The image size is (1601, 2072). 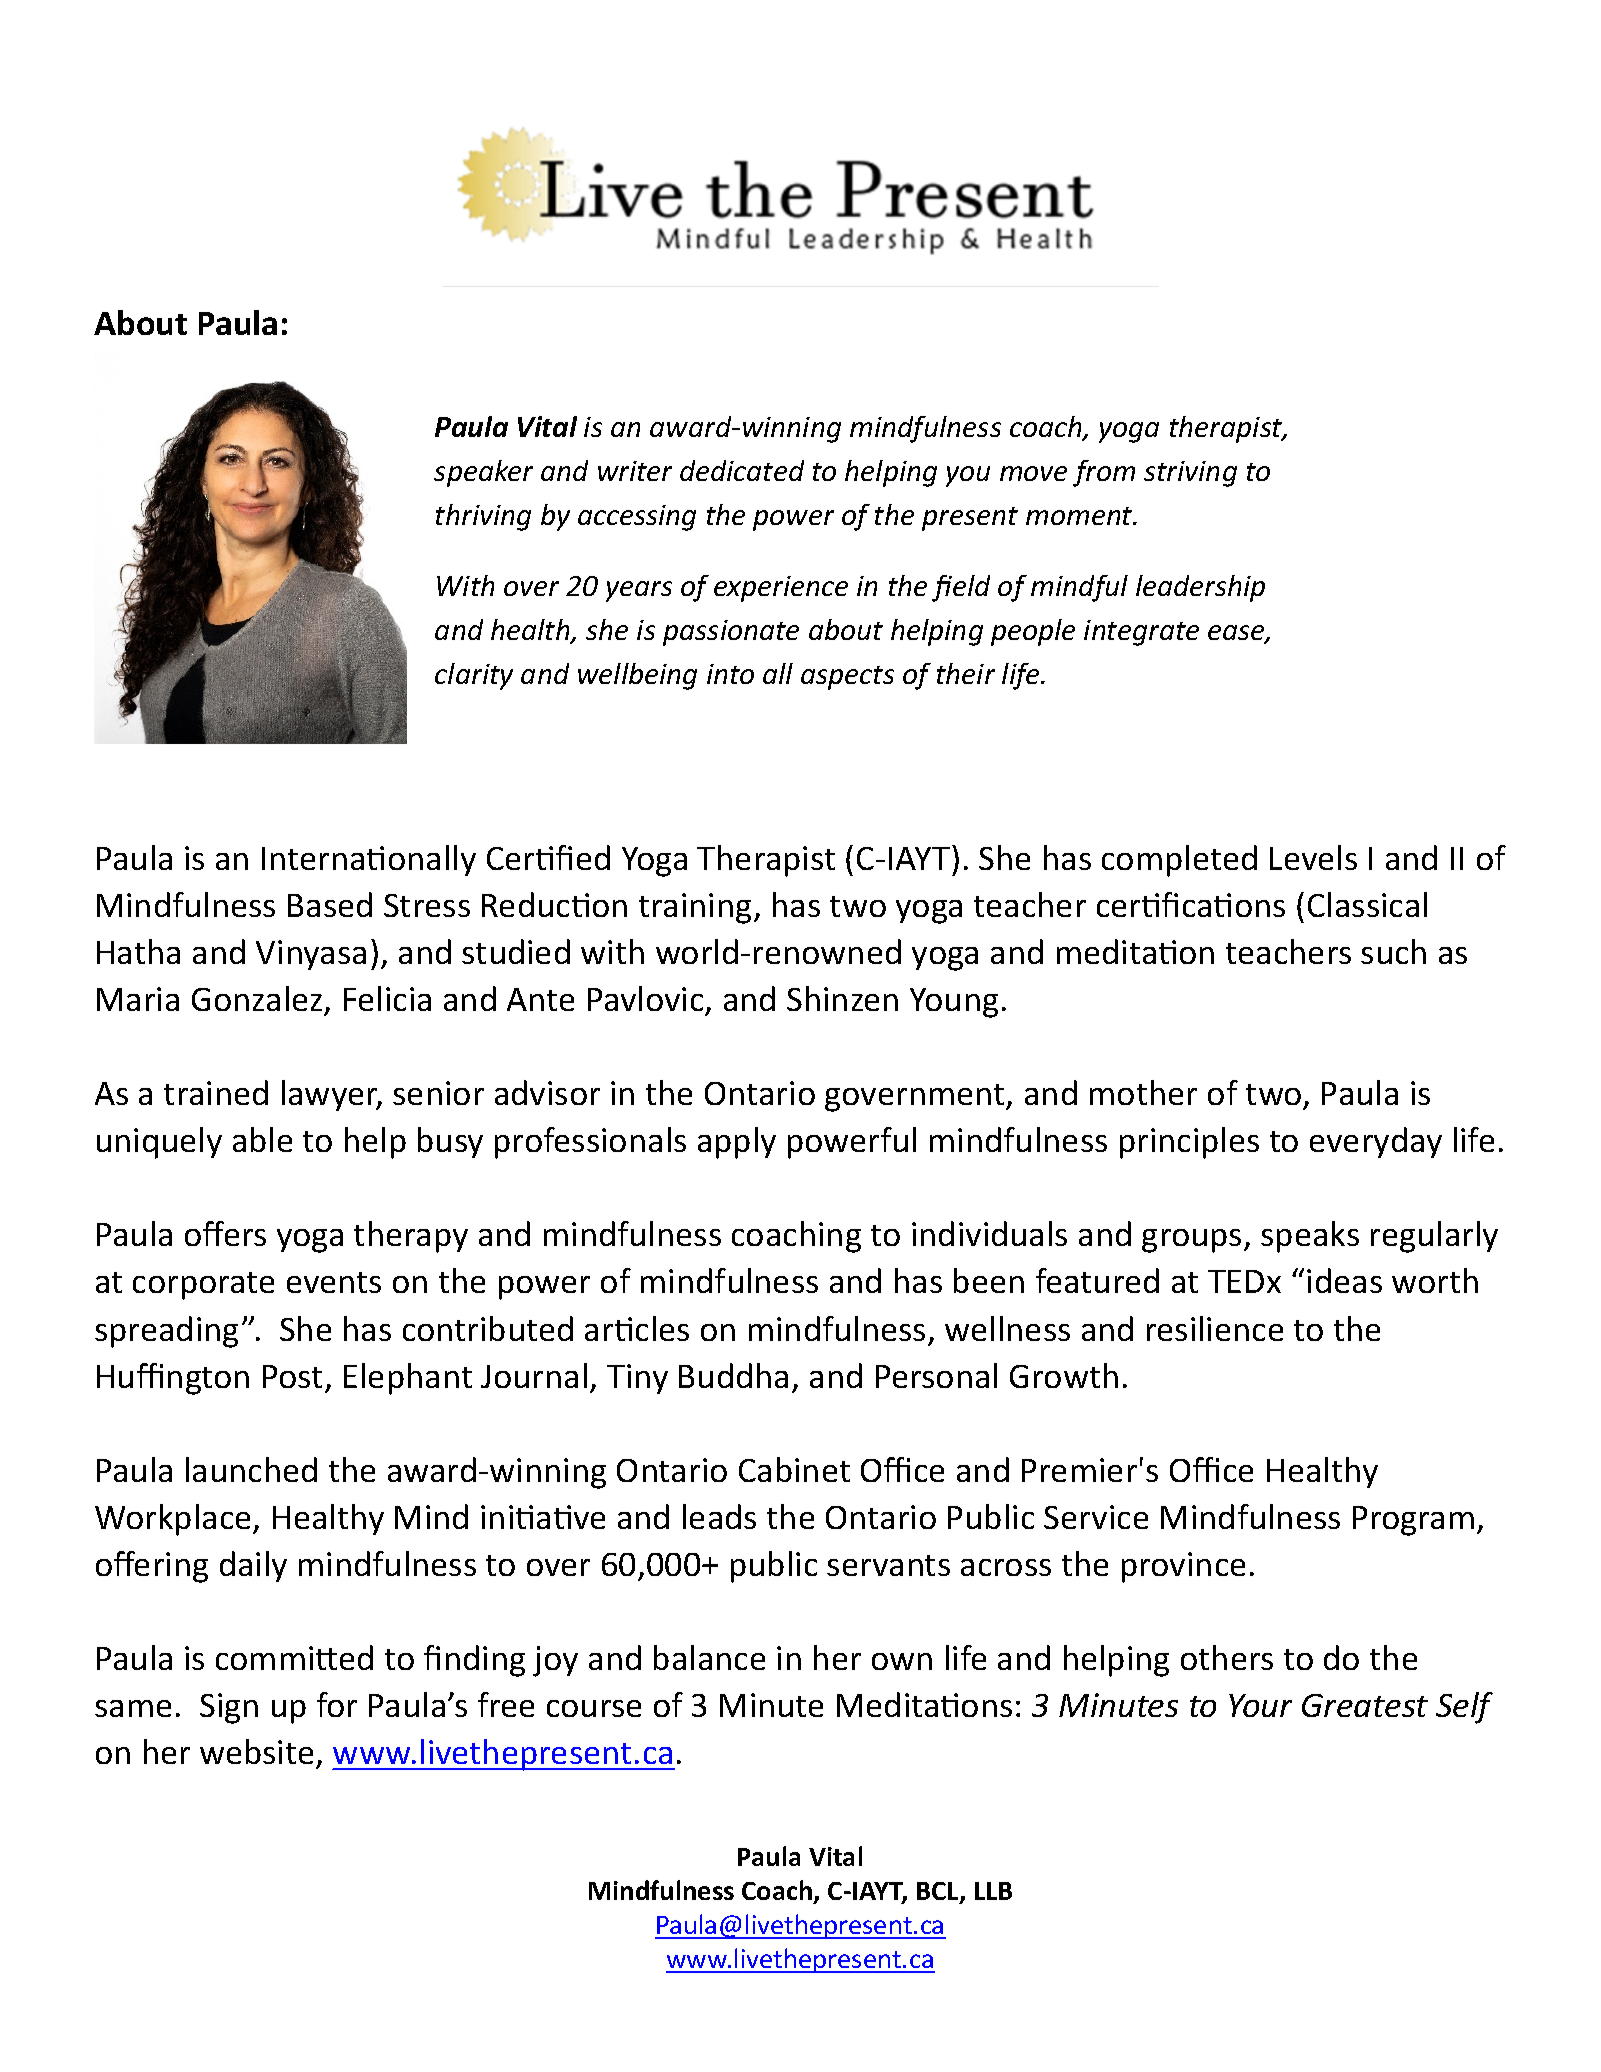 What do you see at coordinates (1376, 1142) in the document?
I see `everyday` at bounding box center [1376, 1142].
